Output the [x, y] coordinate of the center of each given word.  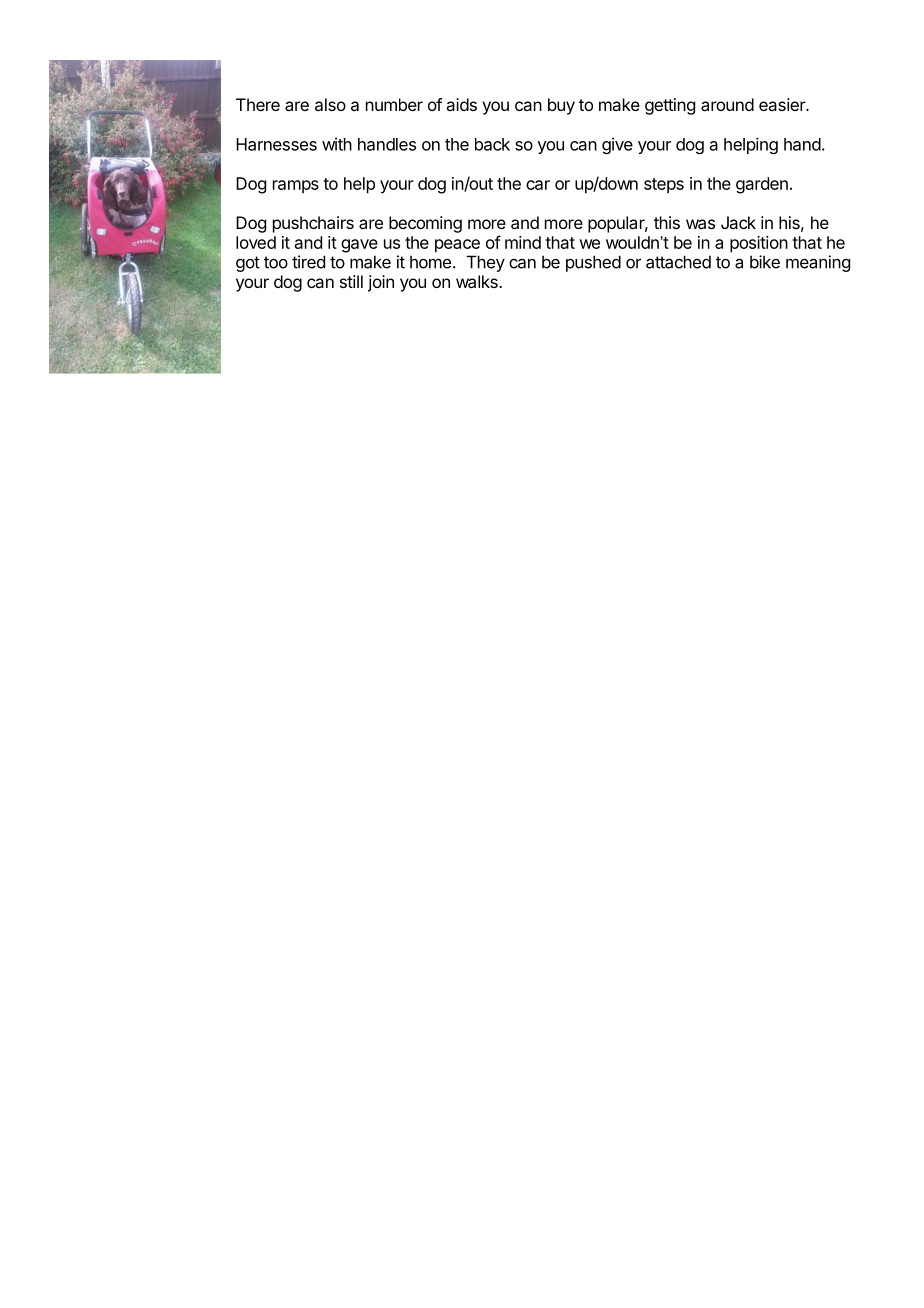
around [727, 104]
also [330, 104]
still [351, 281]
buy [561, 106]
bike [765, 262]
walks [478, 281]
